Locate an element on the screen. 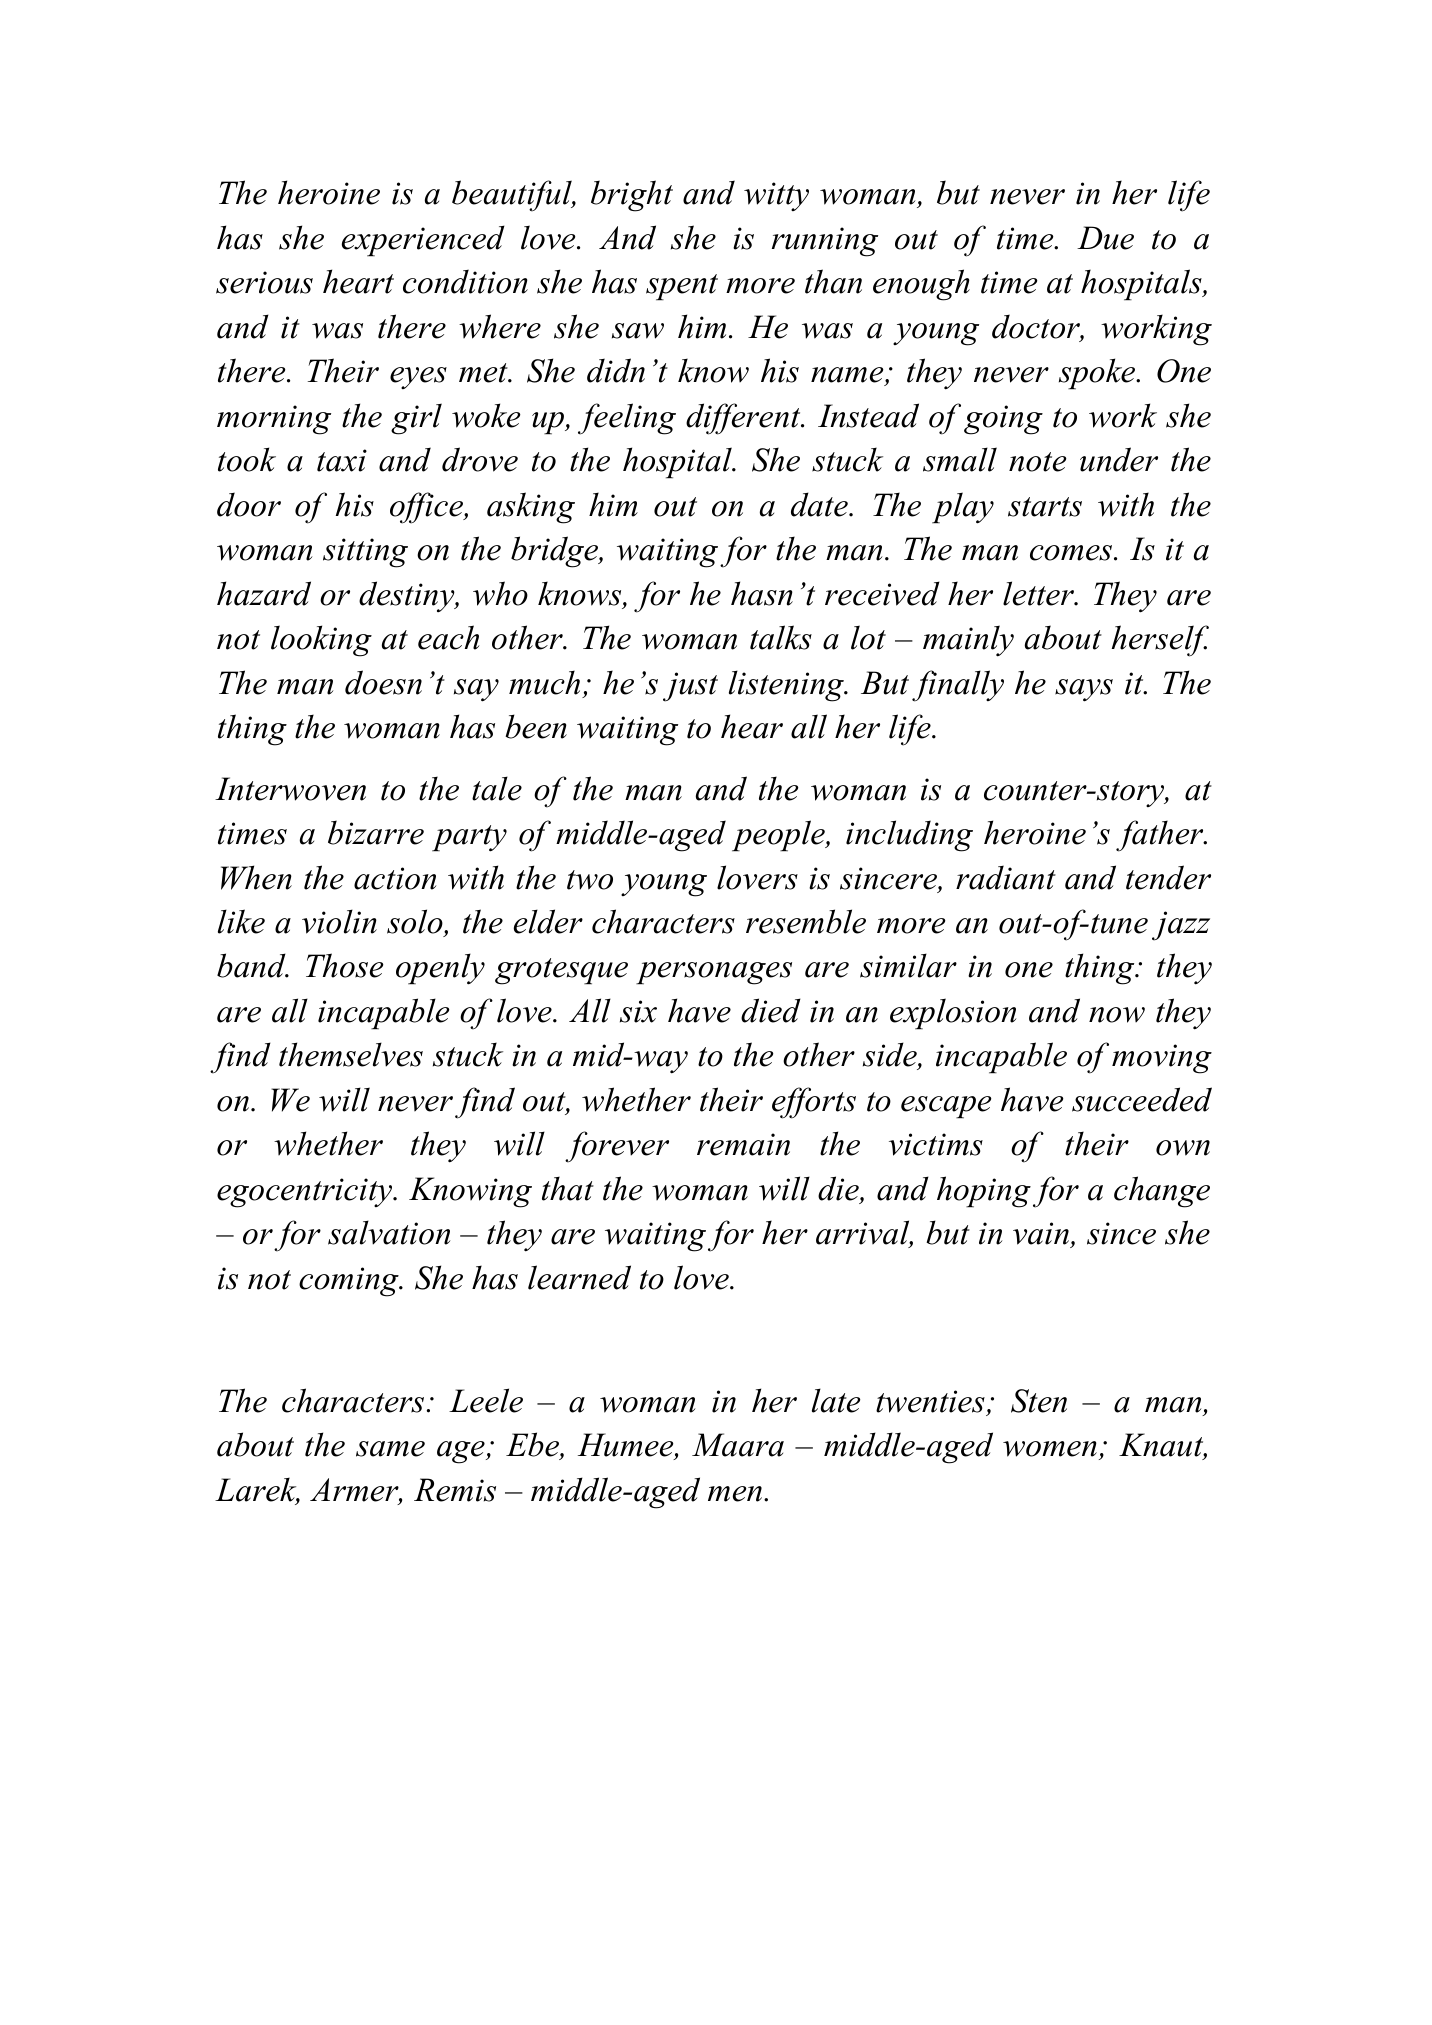  experienced is located at coordinates (423, 241).
